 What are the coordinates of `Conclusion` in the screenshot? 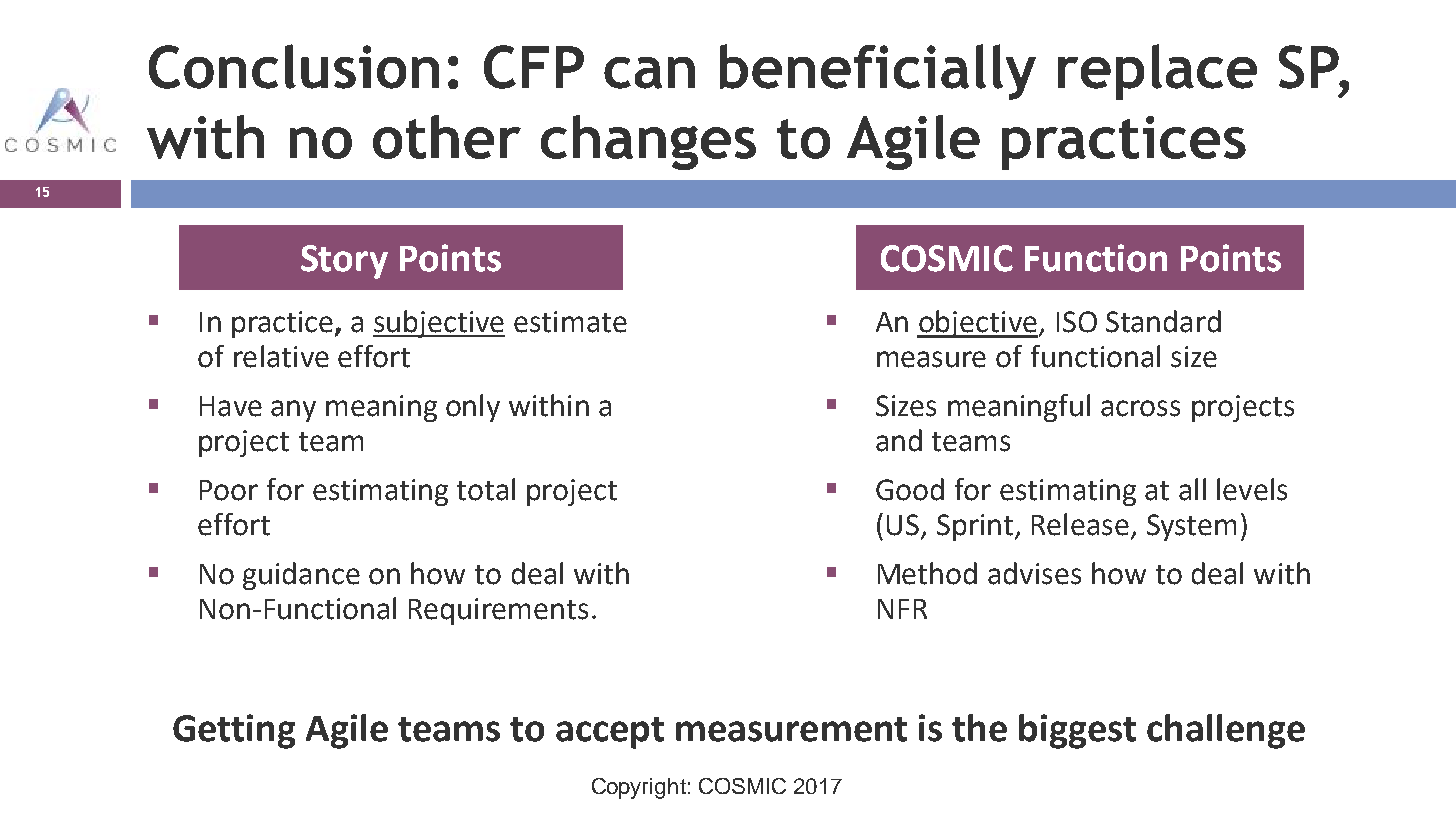 It's located at (294, 66).
